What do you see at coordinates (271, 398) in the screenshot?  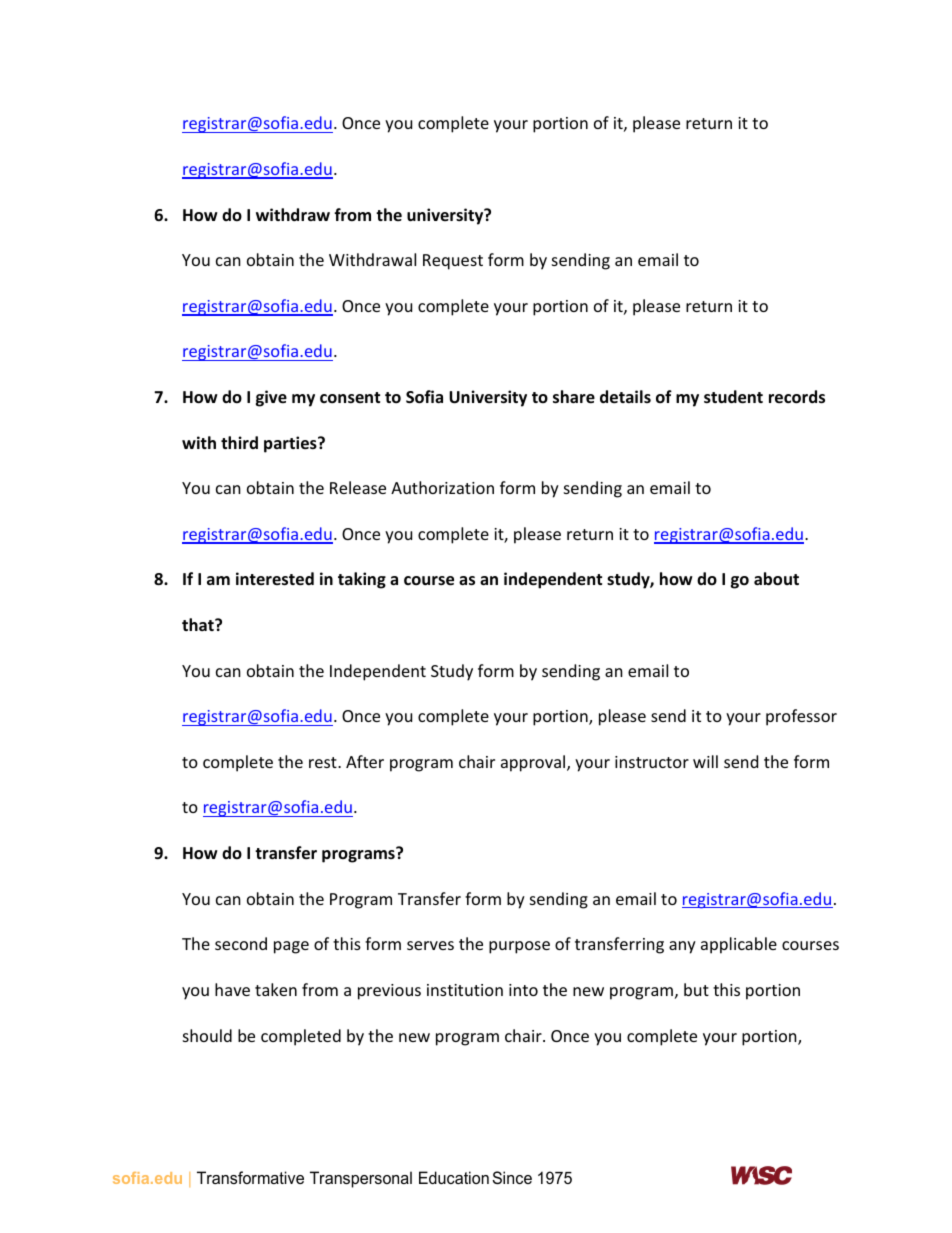 I see `give` at bounding box center [271, 398].
